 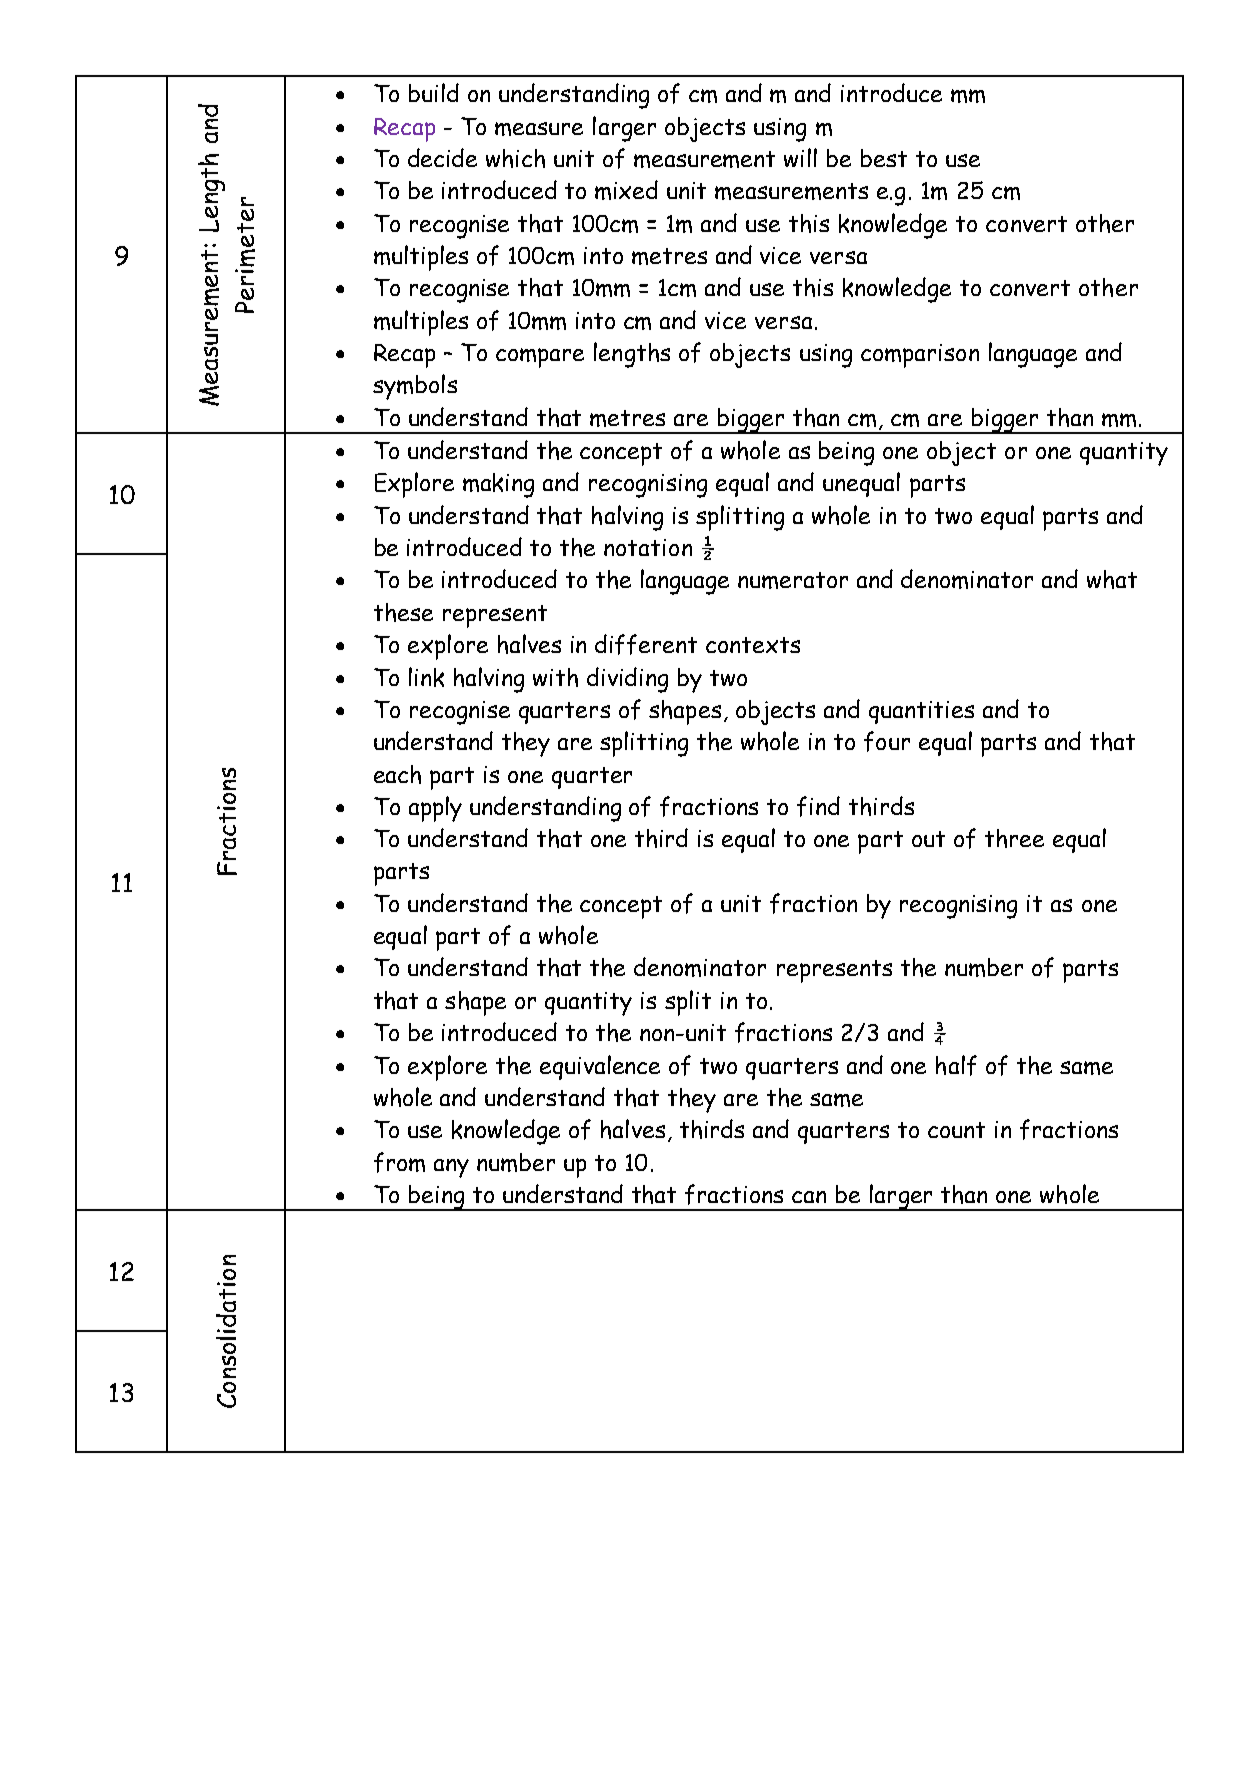 What do you see at coordinates (426, 677) in the page?
I see `link` at bounding box center [426, 677].
